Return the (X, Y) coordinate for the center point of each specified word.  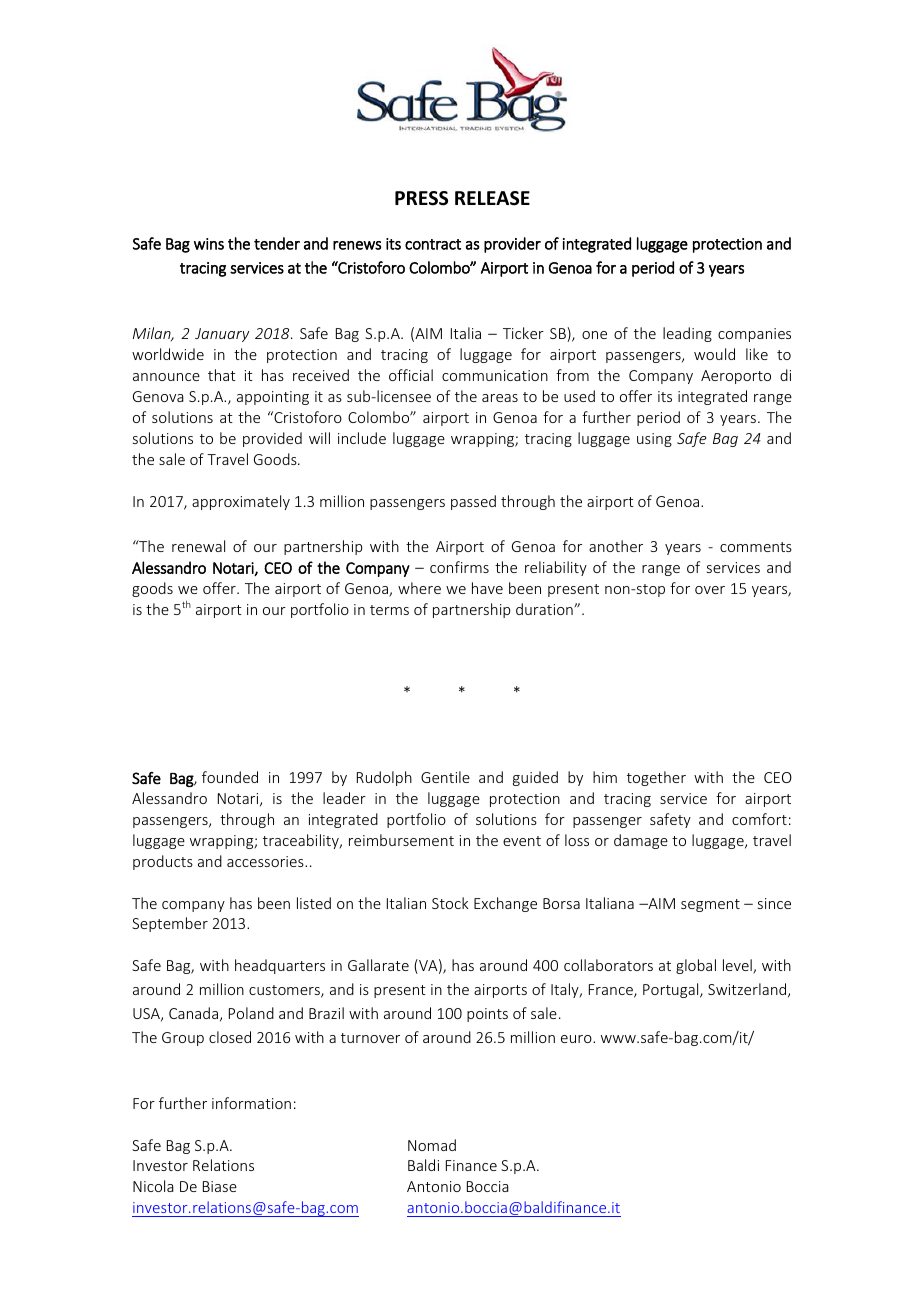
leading (687, 334)
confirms (459, 567)
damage (641, 841)
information (251, 1103)
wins (209, 244)
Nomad (432, 1145)
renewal (198, 546)
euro (577, 1039)
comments (756, 547)
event (522, 841)
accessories (266, 861)
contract (433, 244)
